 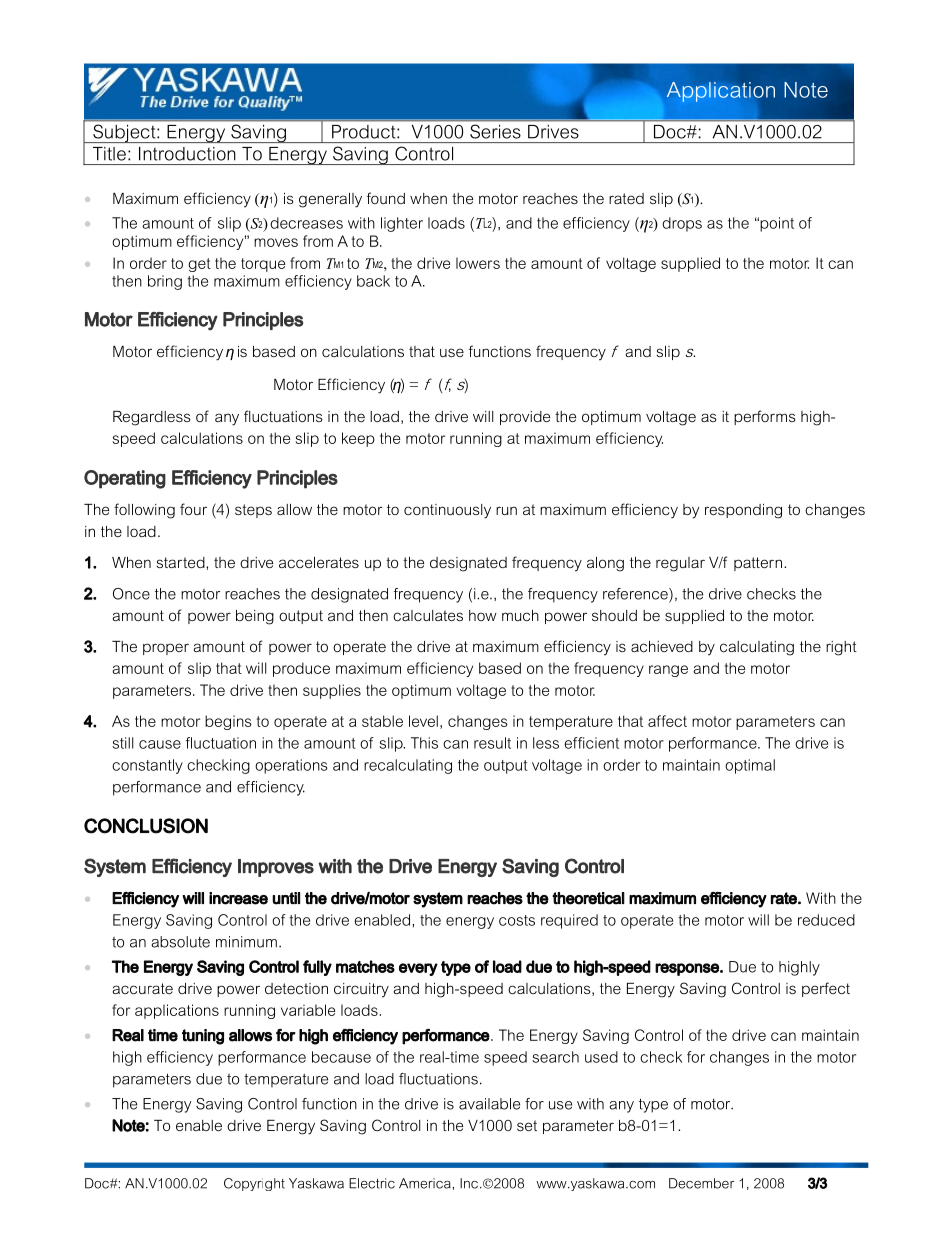 What do you see at coordinates (238, 898) in the document?
I see `increase` at bounding box center [238, 898].
